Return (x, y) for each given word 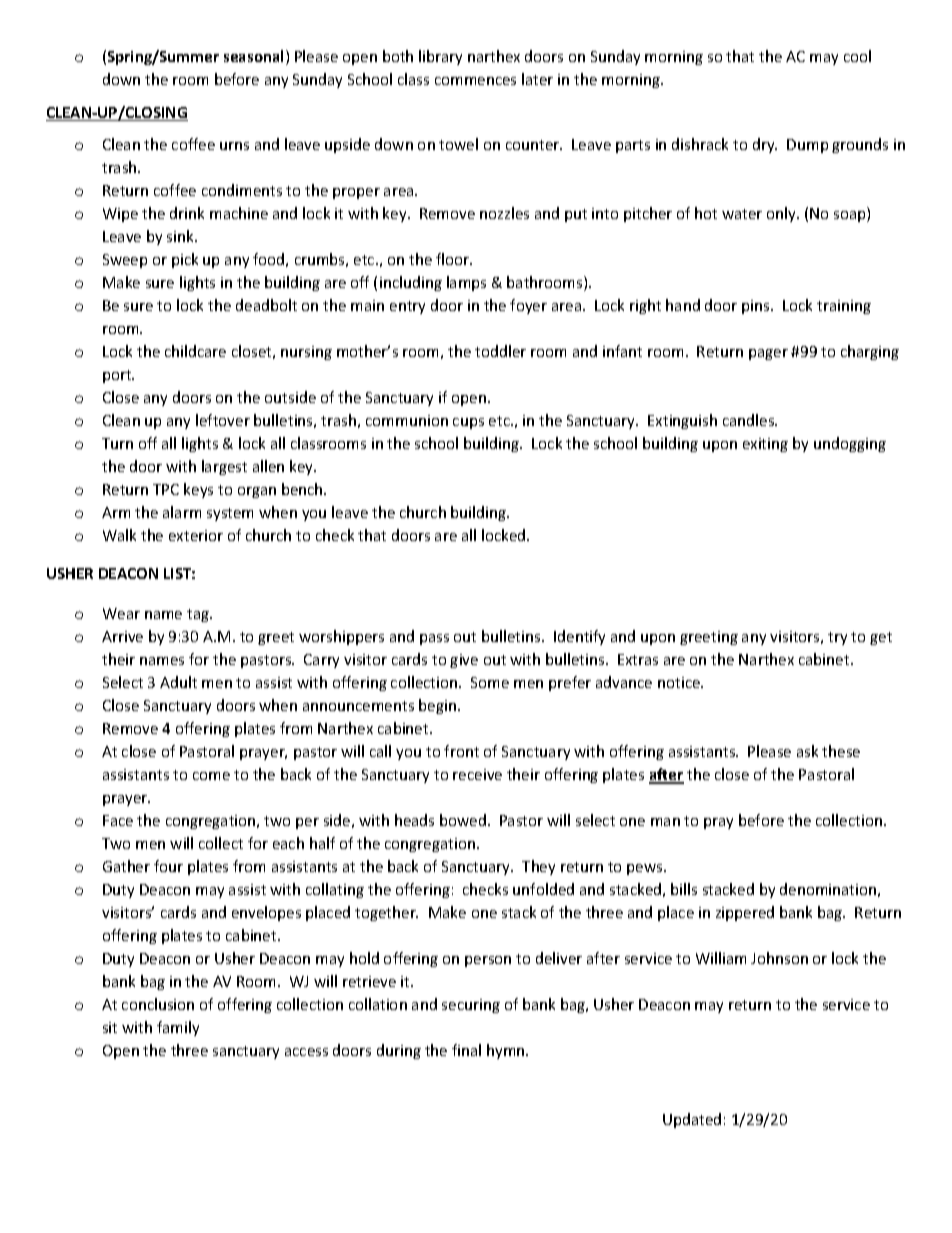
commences (475, 81)
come (211, 776)
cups (468, 423)
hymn (507, 1051)
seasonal (255, 57)
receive (477, 774)
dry (765, 145)
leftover (223, 420)
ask (807, 751)
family (178, 1028)
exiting (765, 445)
